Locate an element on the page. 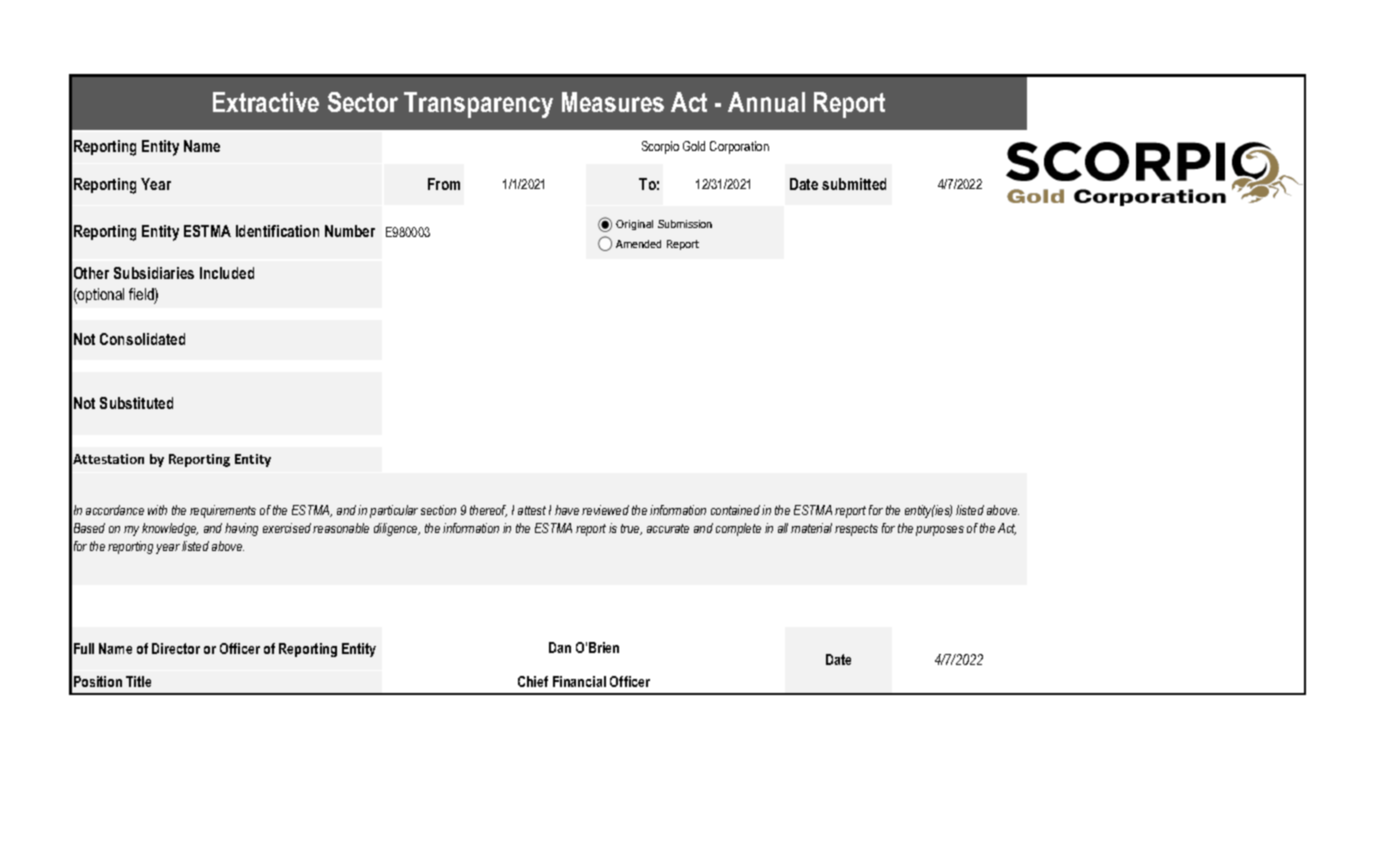 Image resolution: width=1400 pixels, height=850 pixels. Annual is located at coordinates (766, 102).
